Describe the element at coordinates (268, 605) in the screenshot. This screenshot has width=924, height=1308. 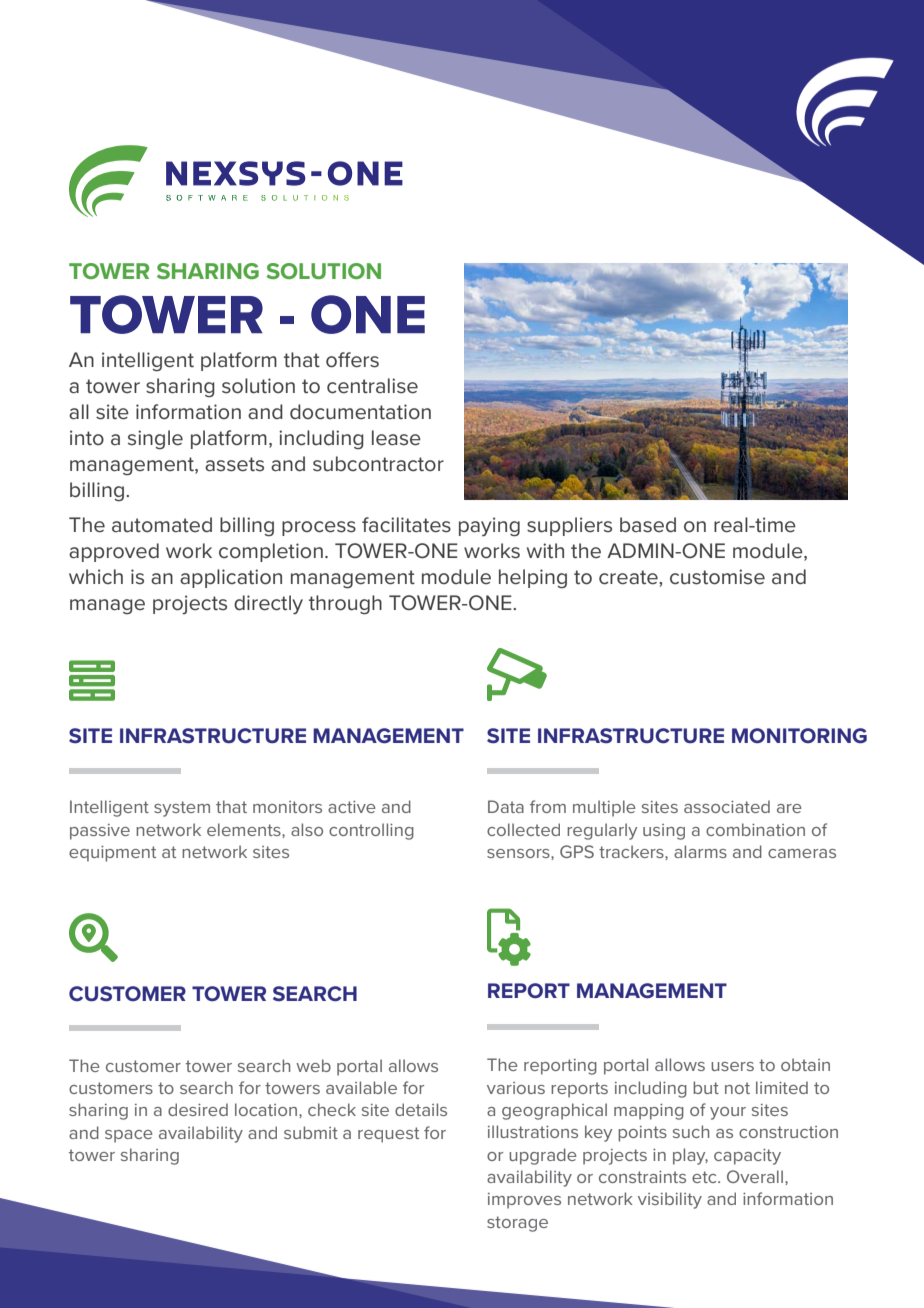
I see `directly` at that location.
